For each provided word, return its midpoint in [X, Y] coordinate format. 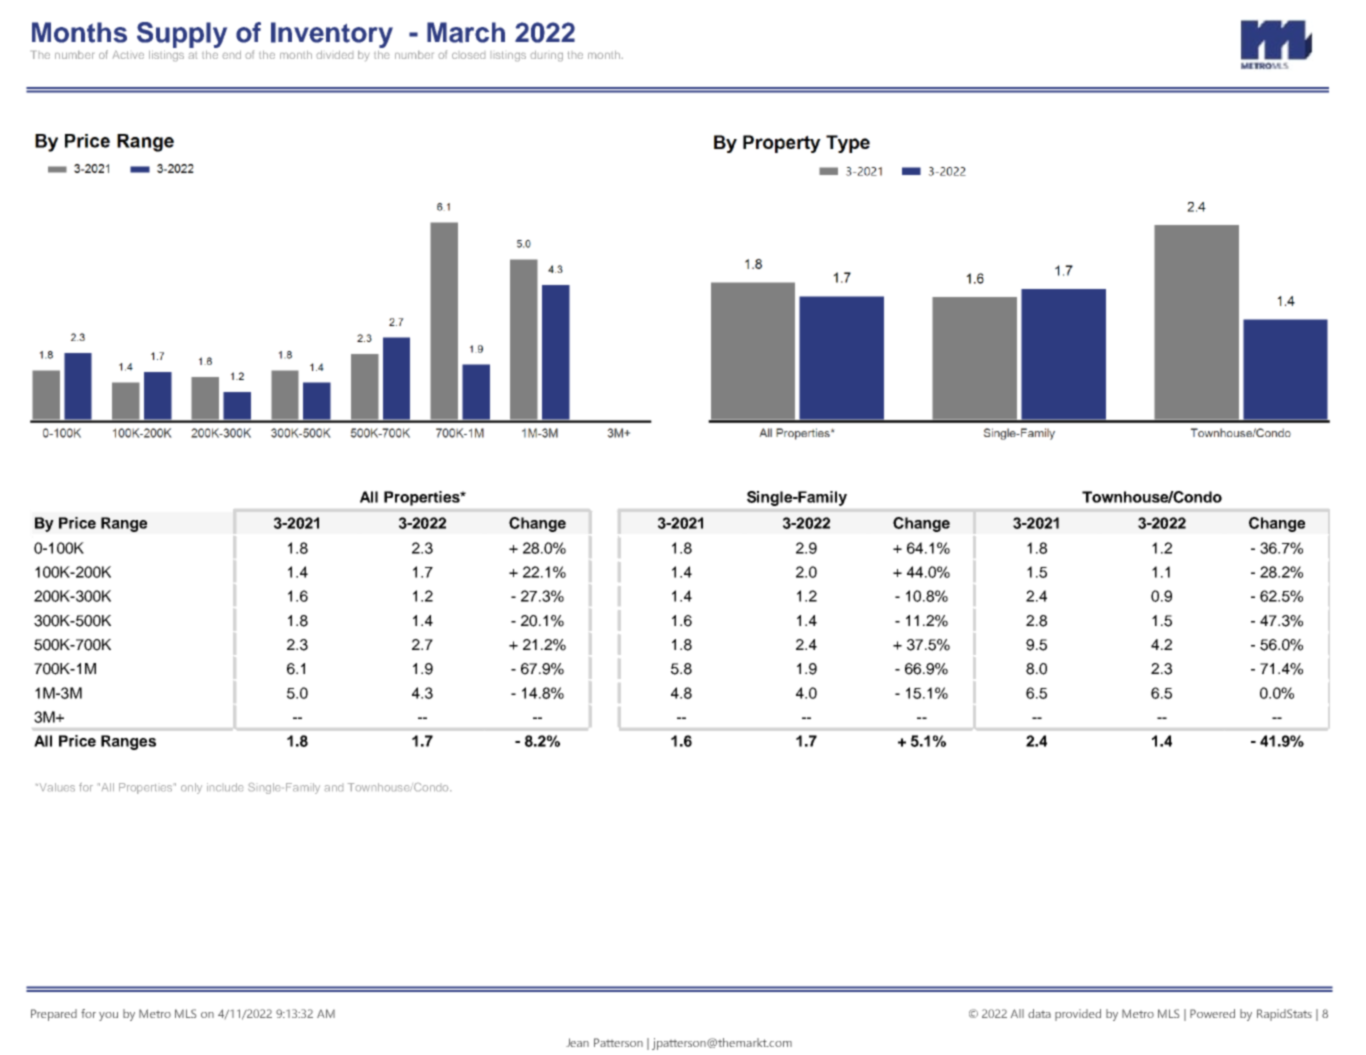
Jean [577, 1042]
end [232, 55]
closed [468, 56]
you [108, 1016]
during [547, 56]
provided [1078, 1015]
